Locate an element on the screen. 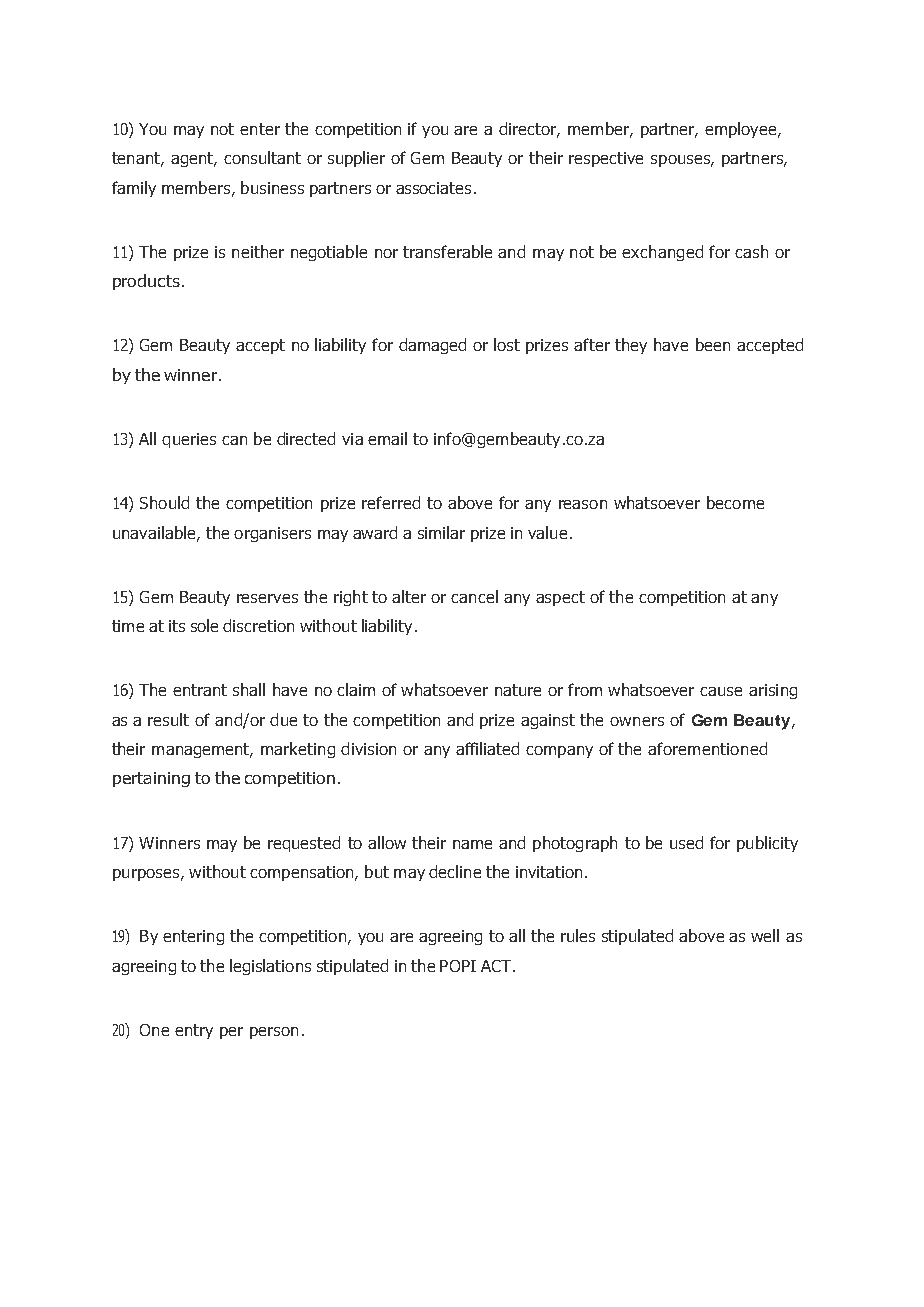 This screenshot has height=1307, width=924. name is located at coordinates (472, 844).
